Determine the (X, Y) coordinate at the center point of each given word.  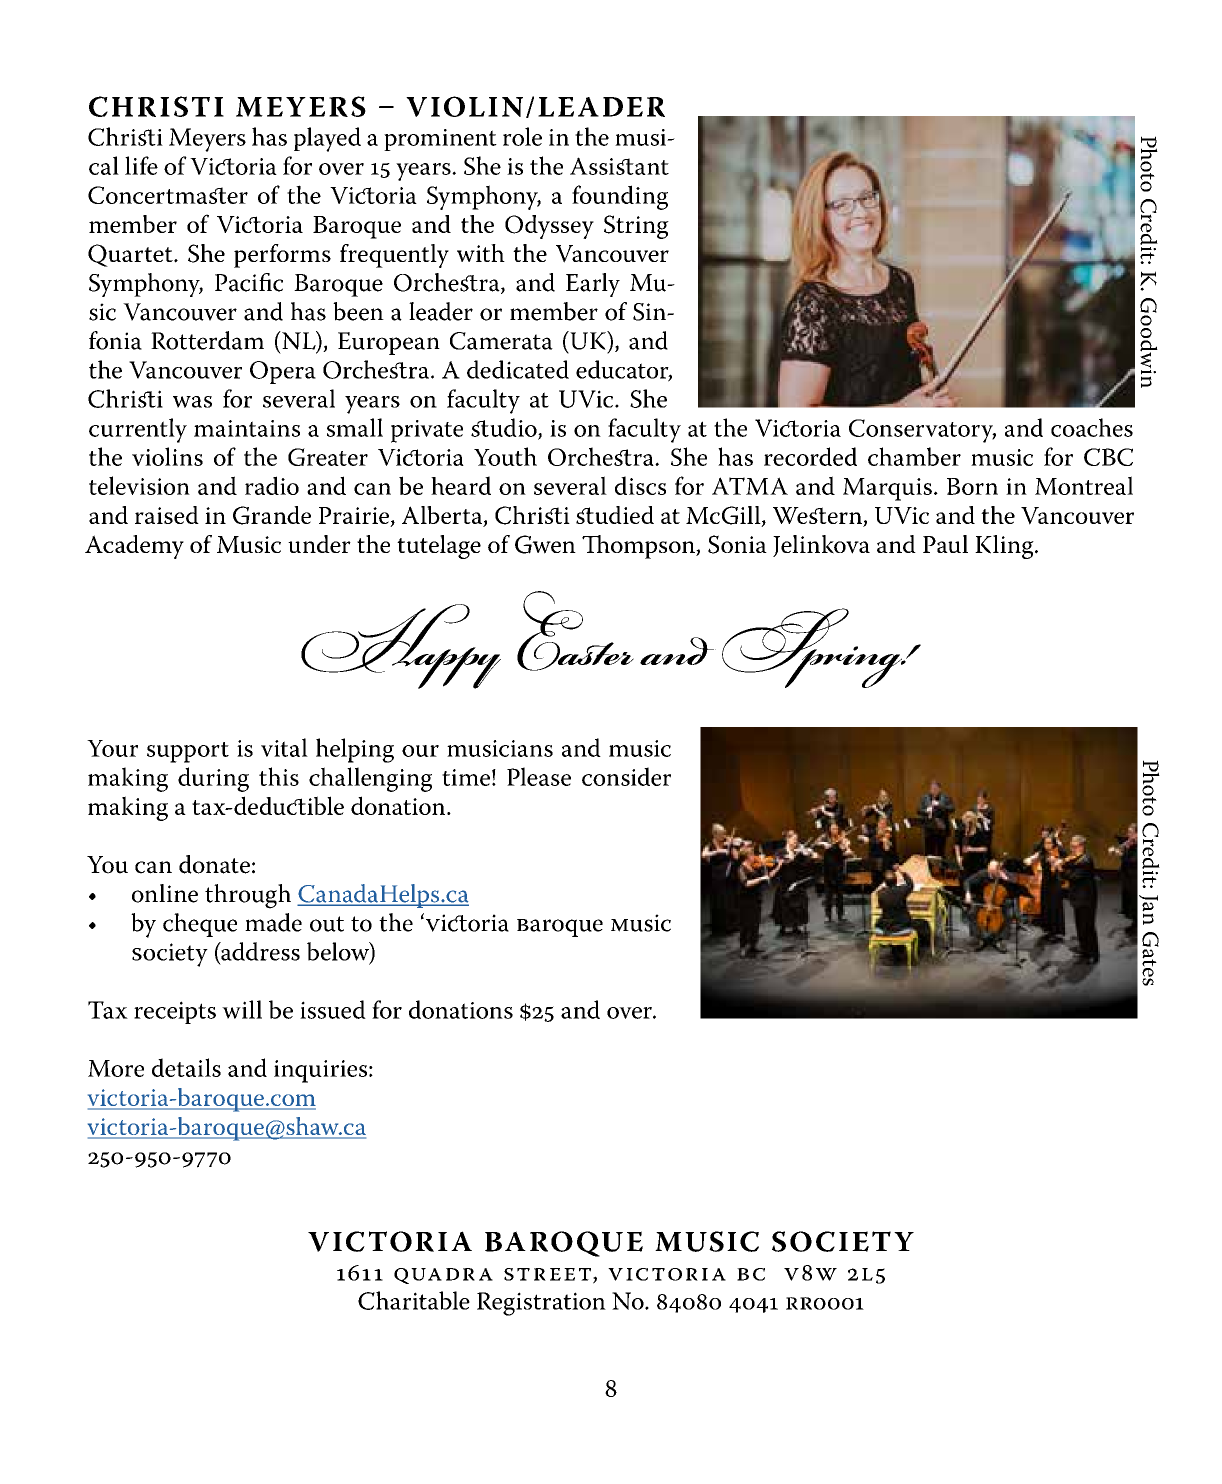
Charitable (414, 1300)
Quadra (443, 1276)
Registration (541, 1304)
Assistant (619, 166)
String (636, 227)
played (327, 139)
